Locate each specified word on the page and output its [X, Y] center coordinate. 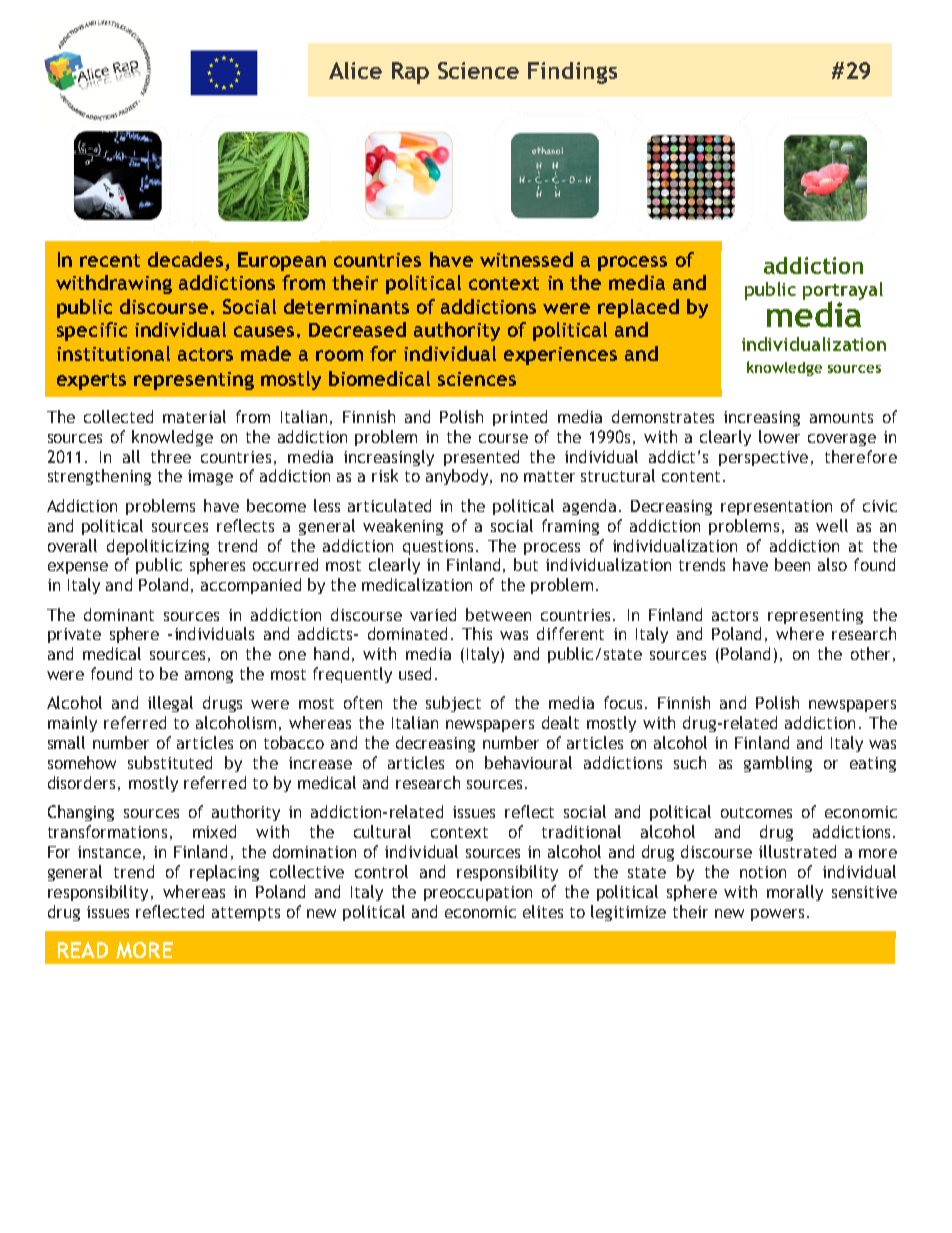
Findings [572, 73]
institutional [113, 353]
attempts [246, 914]
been [792, 564]
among [209, 677]
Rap [410, 73]
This [477, 633]
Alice [355, 70]
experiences [560, 356]
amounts [841, 417]
